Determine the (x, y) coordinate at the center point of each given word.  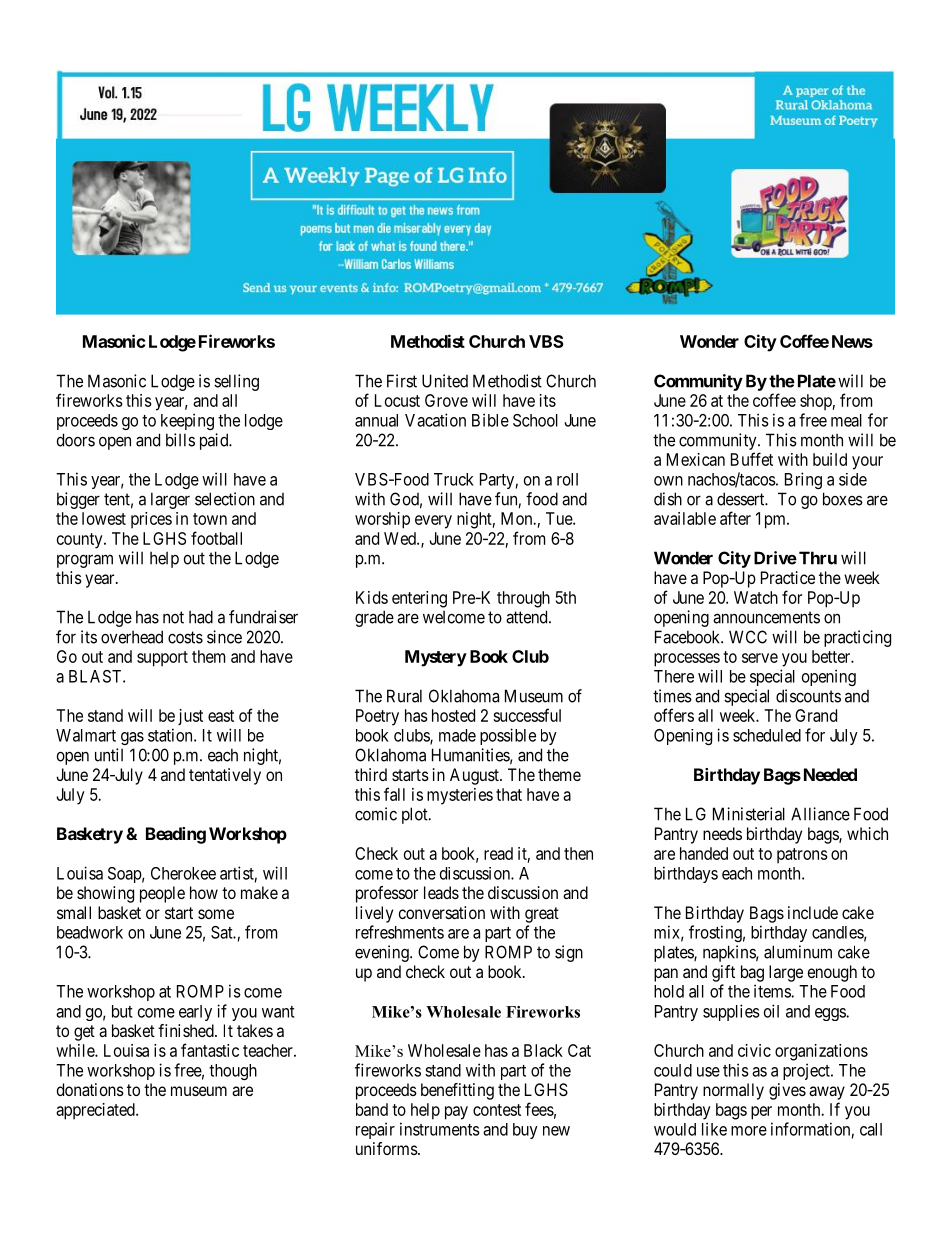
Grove (446, 400)
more (749, 1131)
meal (846, 420)
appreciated (96, 1111)
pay (456, 1113)
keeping (187, 421)
